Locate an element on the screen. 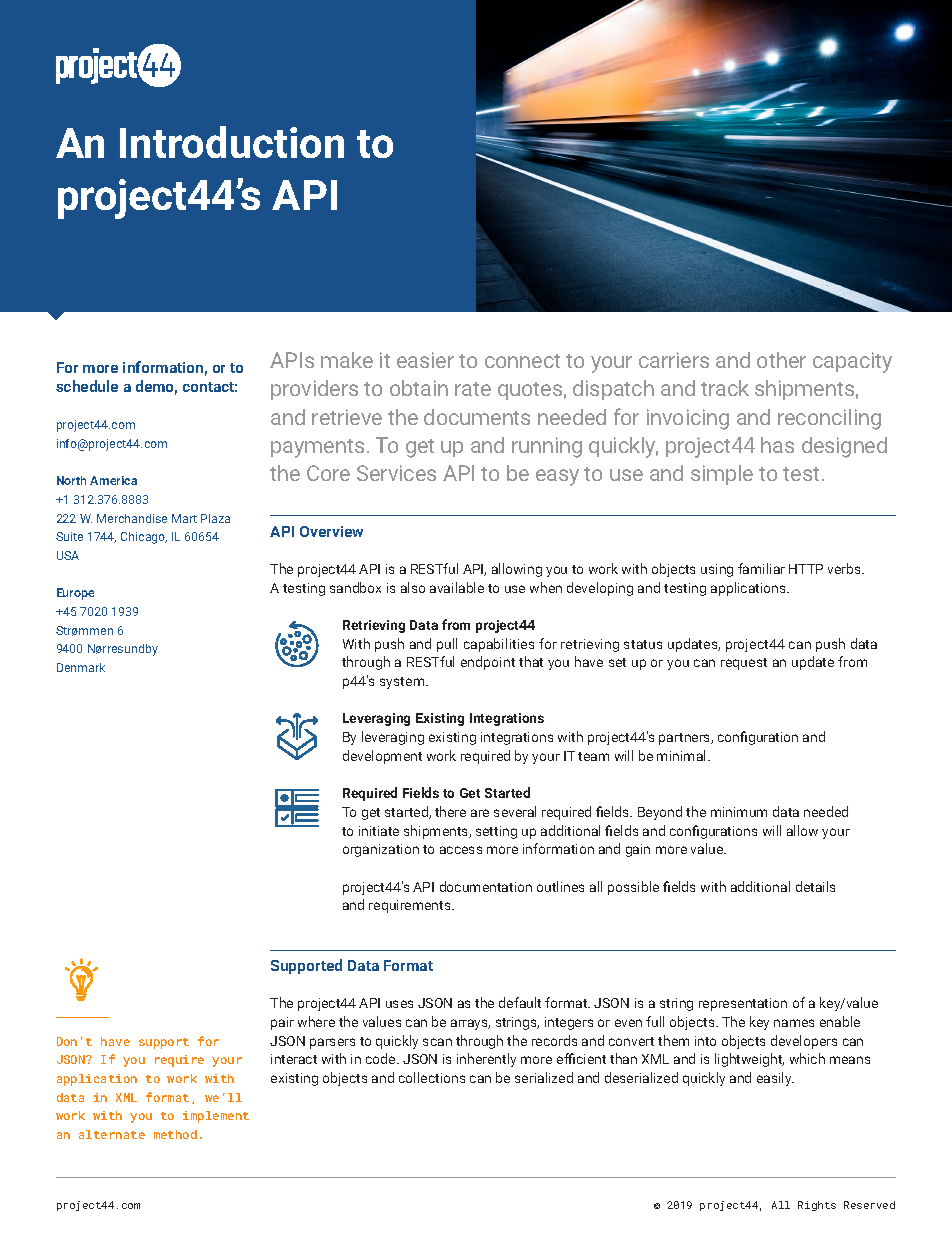  method is located at coordinates (175, 1134).
